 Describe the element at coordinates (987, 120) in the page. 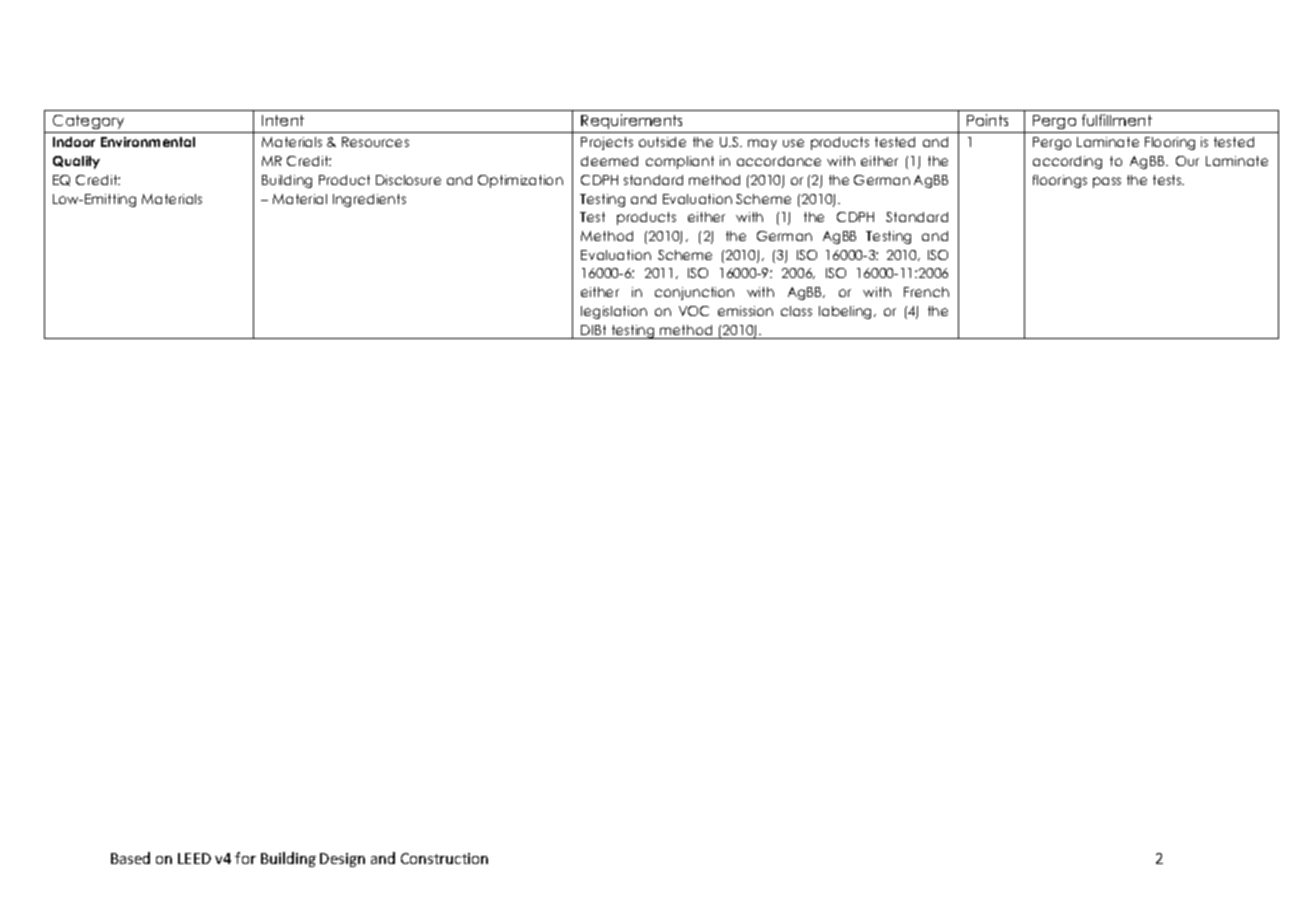

I see `Points` at that location.
